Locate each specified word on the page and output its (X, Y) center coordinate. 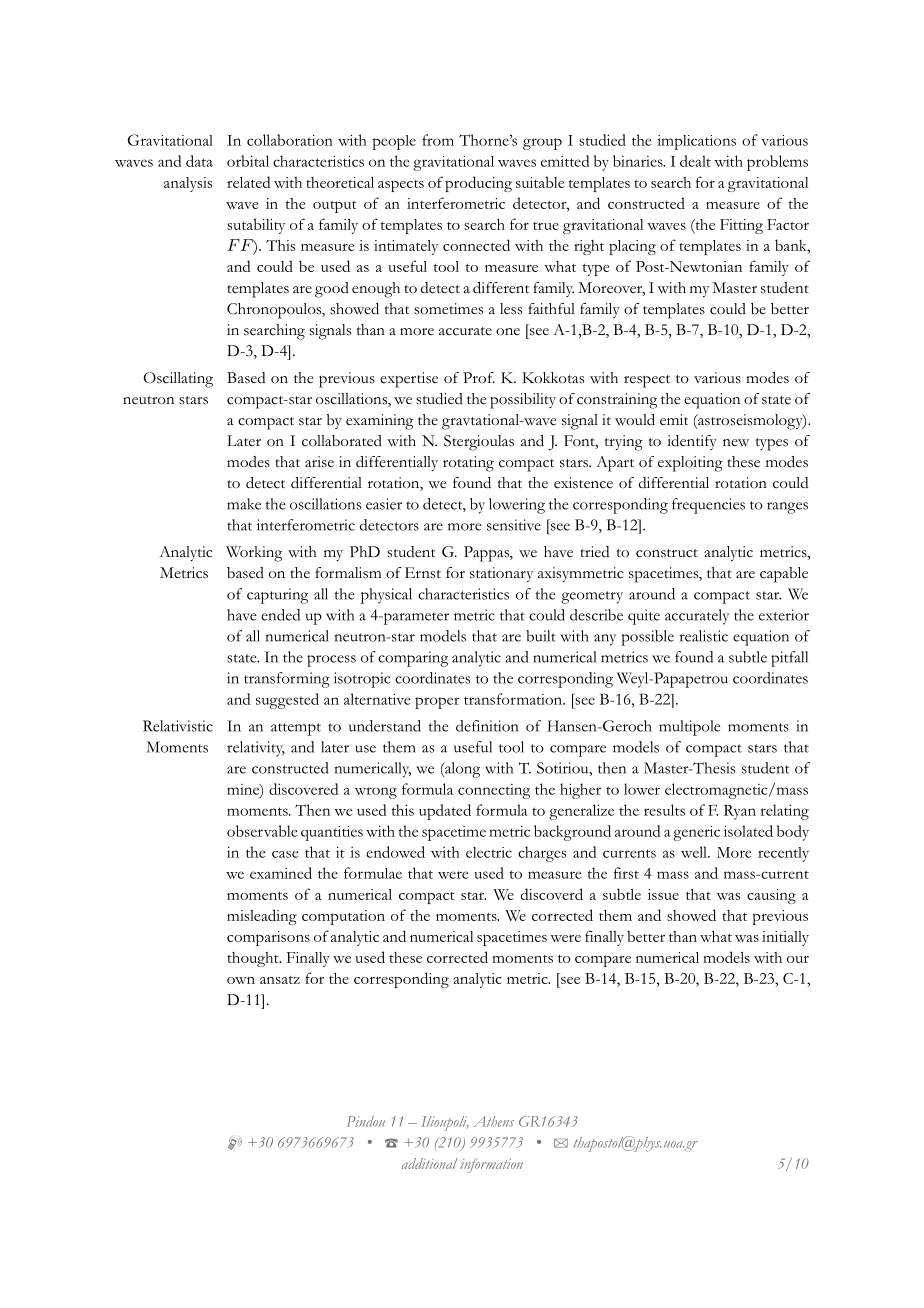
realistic (703, 636)
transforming (287, 680)
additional (429, 1163)
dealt (695, 161)
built (541, 636)
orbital (248, 161)
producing (478, 184)
